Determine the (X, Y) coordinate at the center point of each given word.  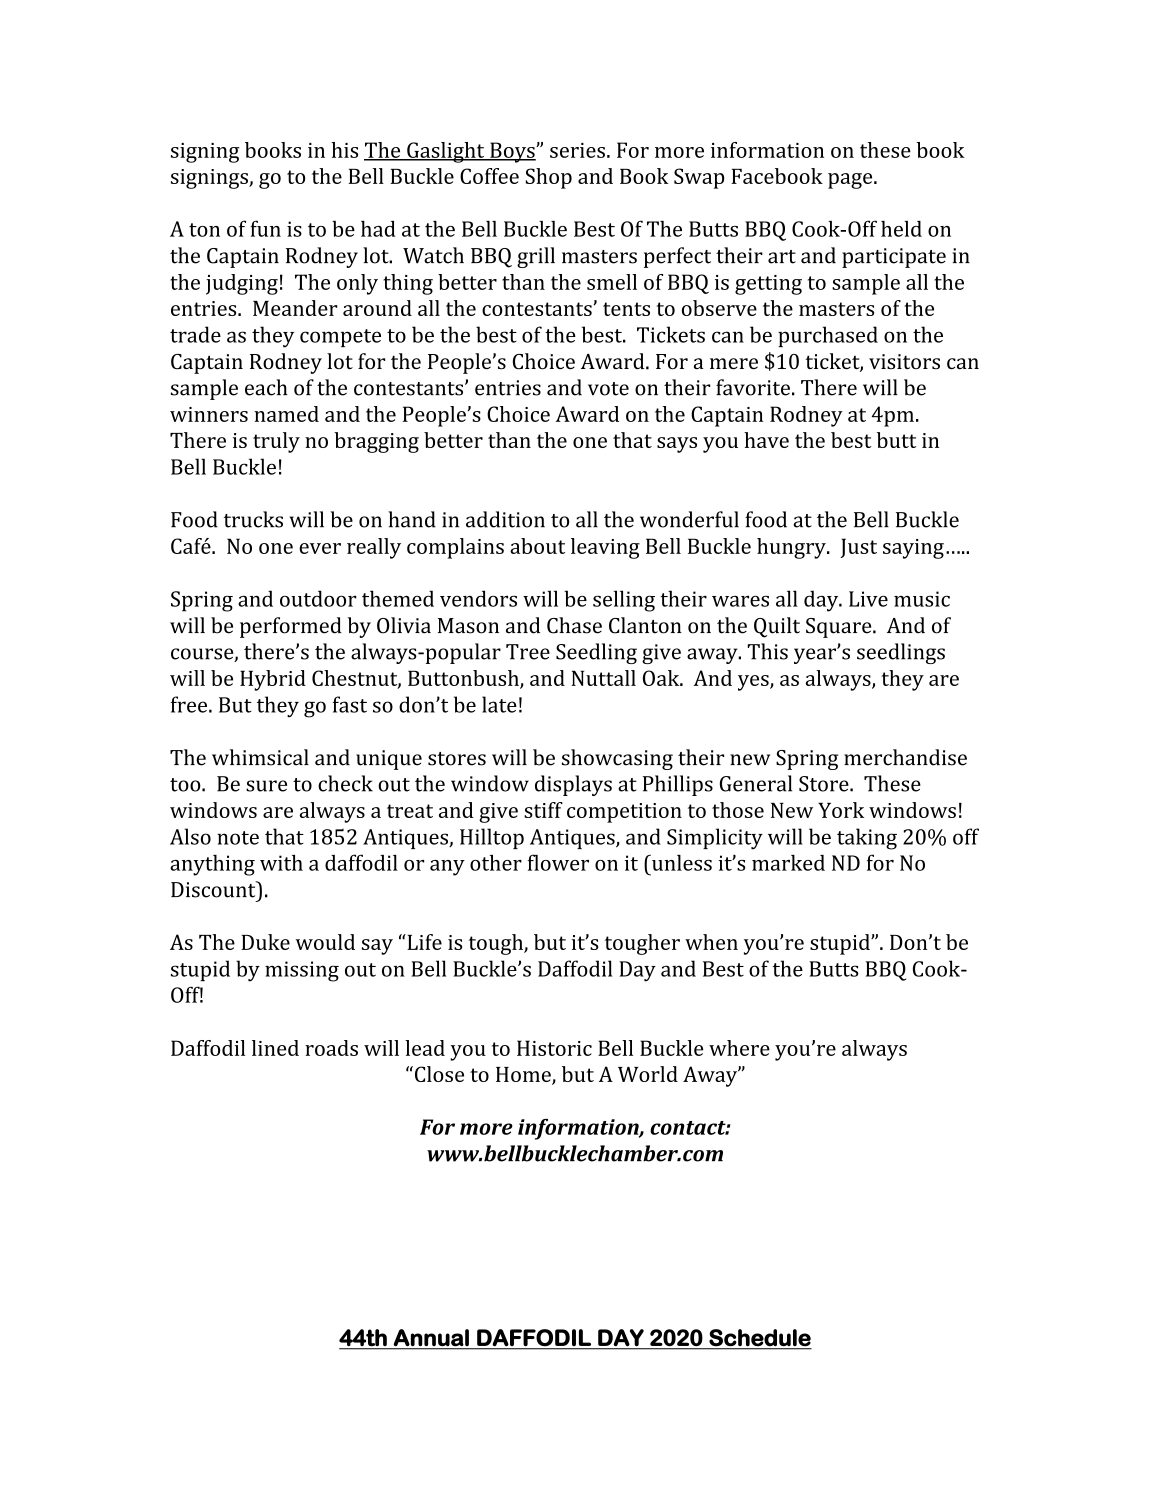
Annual (431, 1337)
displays (573, 785)
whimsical (260, 757)
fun (265, 228)
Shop (549, 178)
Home (524, 1076)
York (841, 810)
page (851, 181)
